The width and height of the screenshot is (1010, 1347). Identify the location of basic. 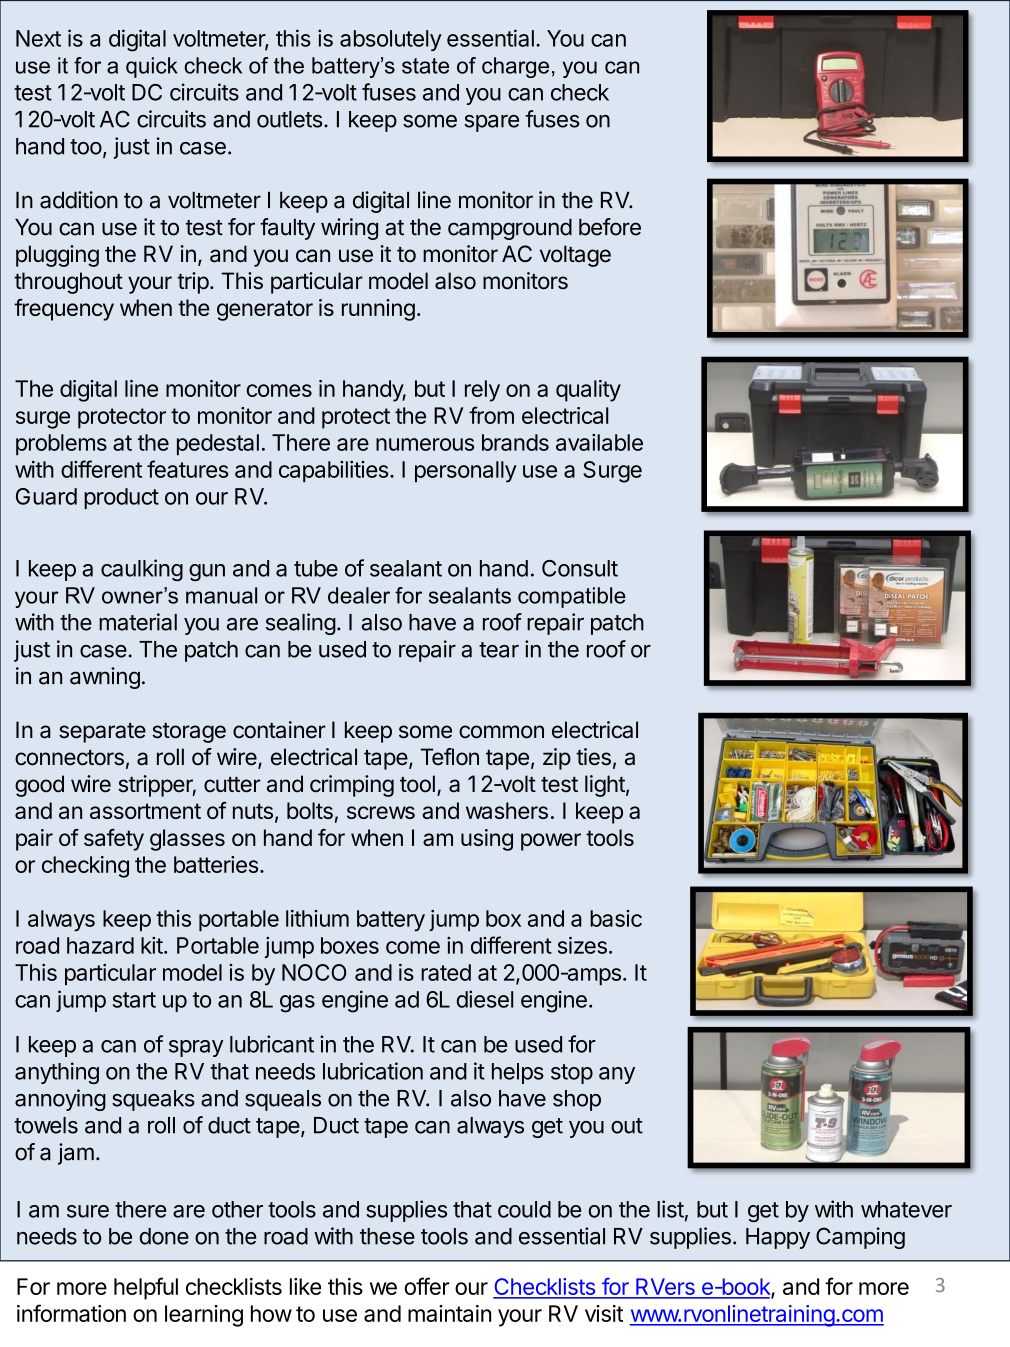
(616, 918).
